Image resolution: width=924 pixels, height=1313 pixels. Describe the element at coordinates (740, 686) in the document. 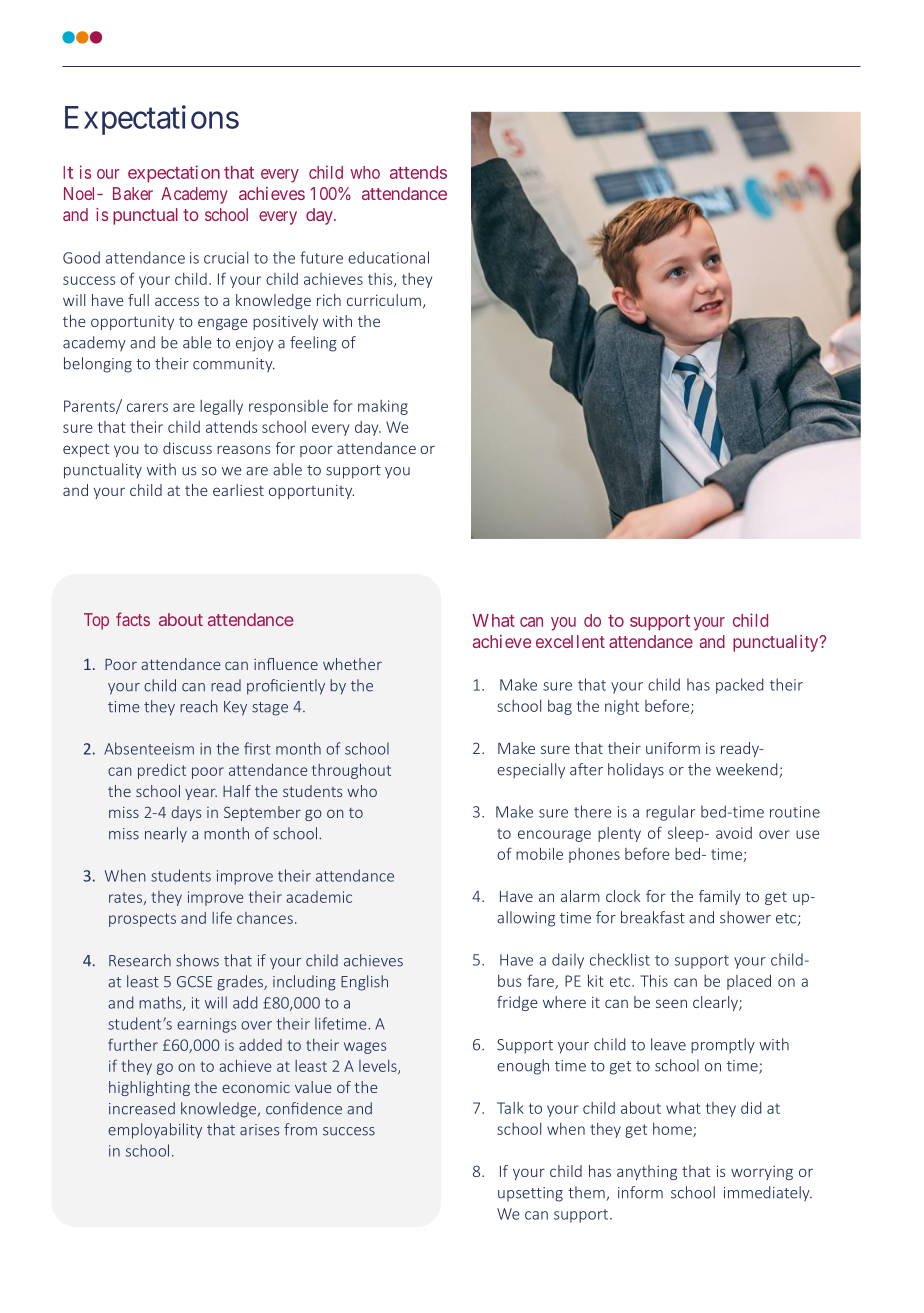

I see `packed` at that location.
